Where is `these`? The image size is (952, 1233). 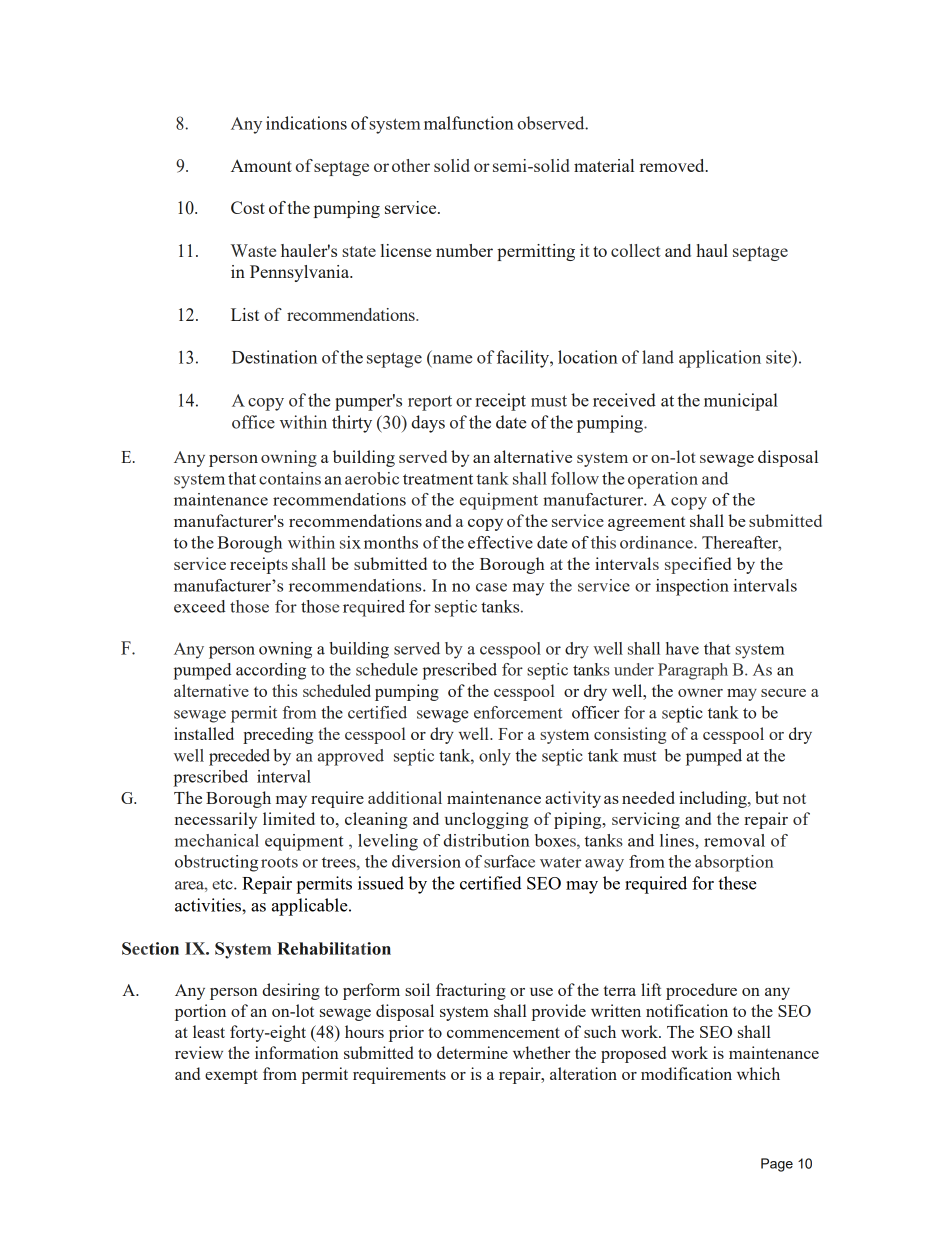
these is located at coordinates (737, 883).
